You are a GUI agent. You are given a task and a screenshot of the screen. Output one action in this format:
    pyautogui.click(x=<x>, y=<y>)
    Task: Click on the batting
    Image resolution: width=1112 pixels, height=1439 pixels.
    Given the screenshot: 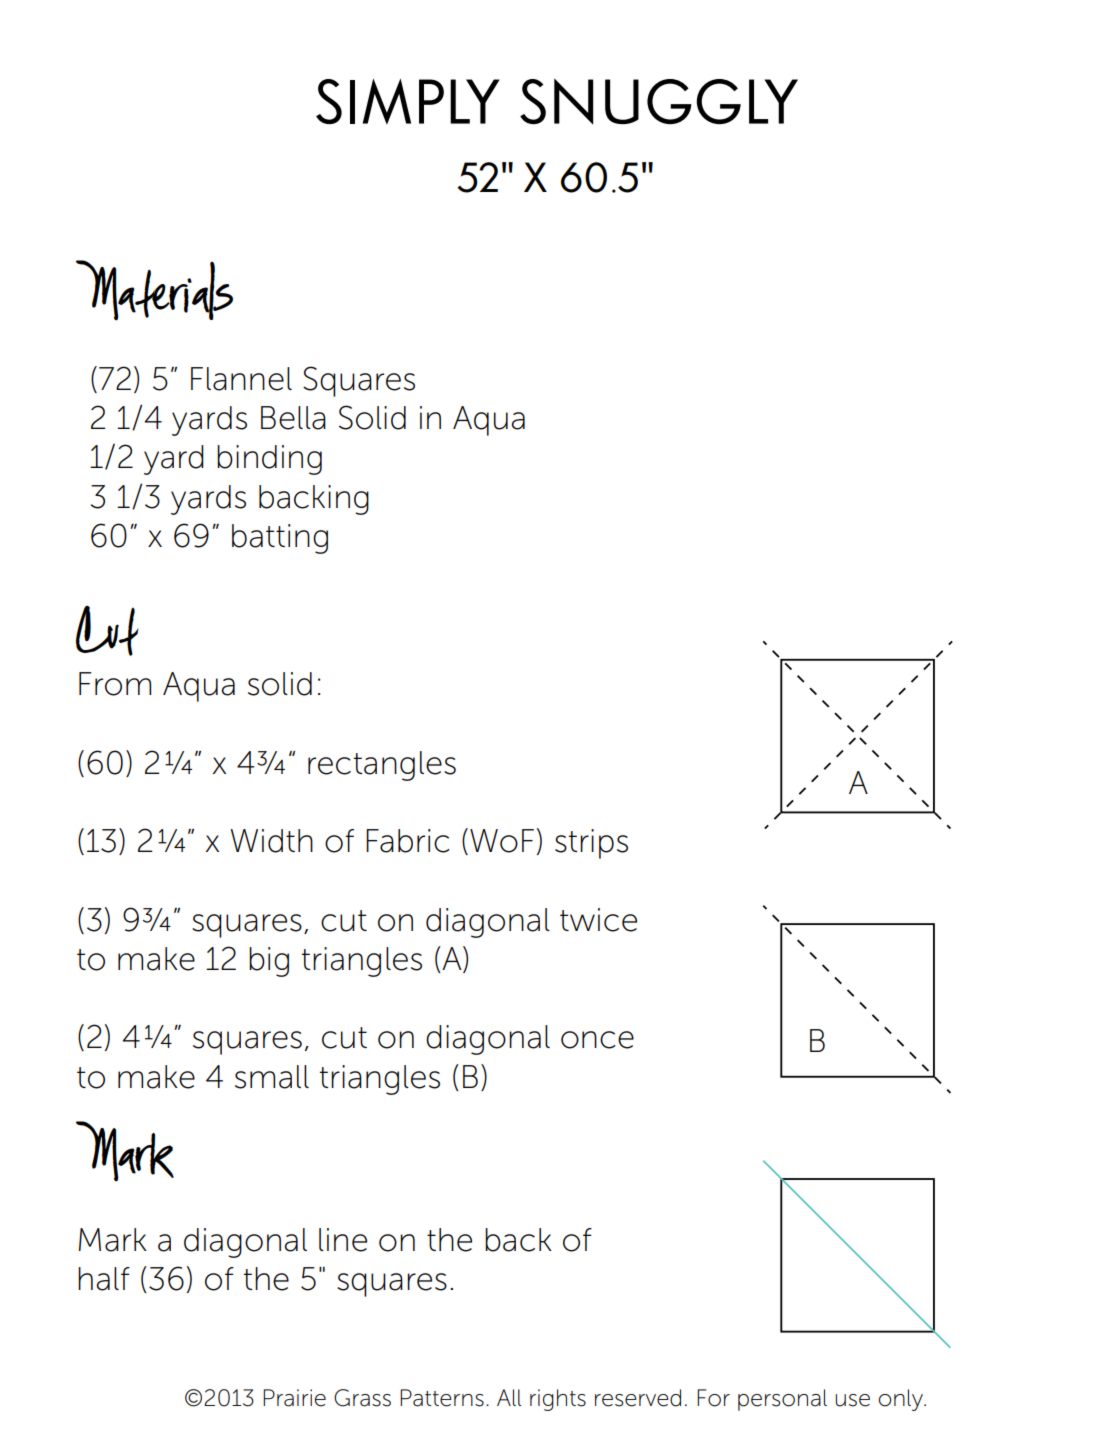 What is the action you would take?
    pyautogui.click(x=280, y=539)
